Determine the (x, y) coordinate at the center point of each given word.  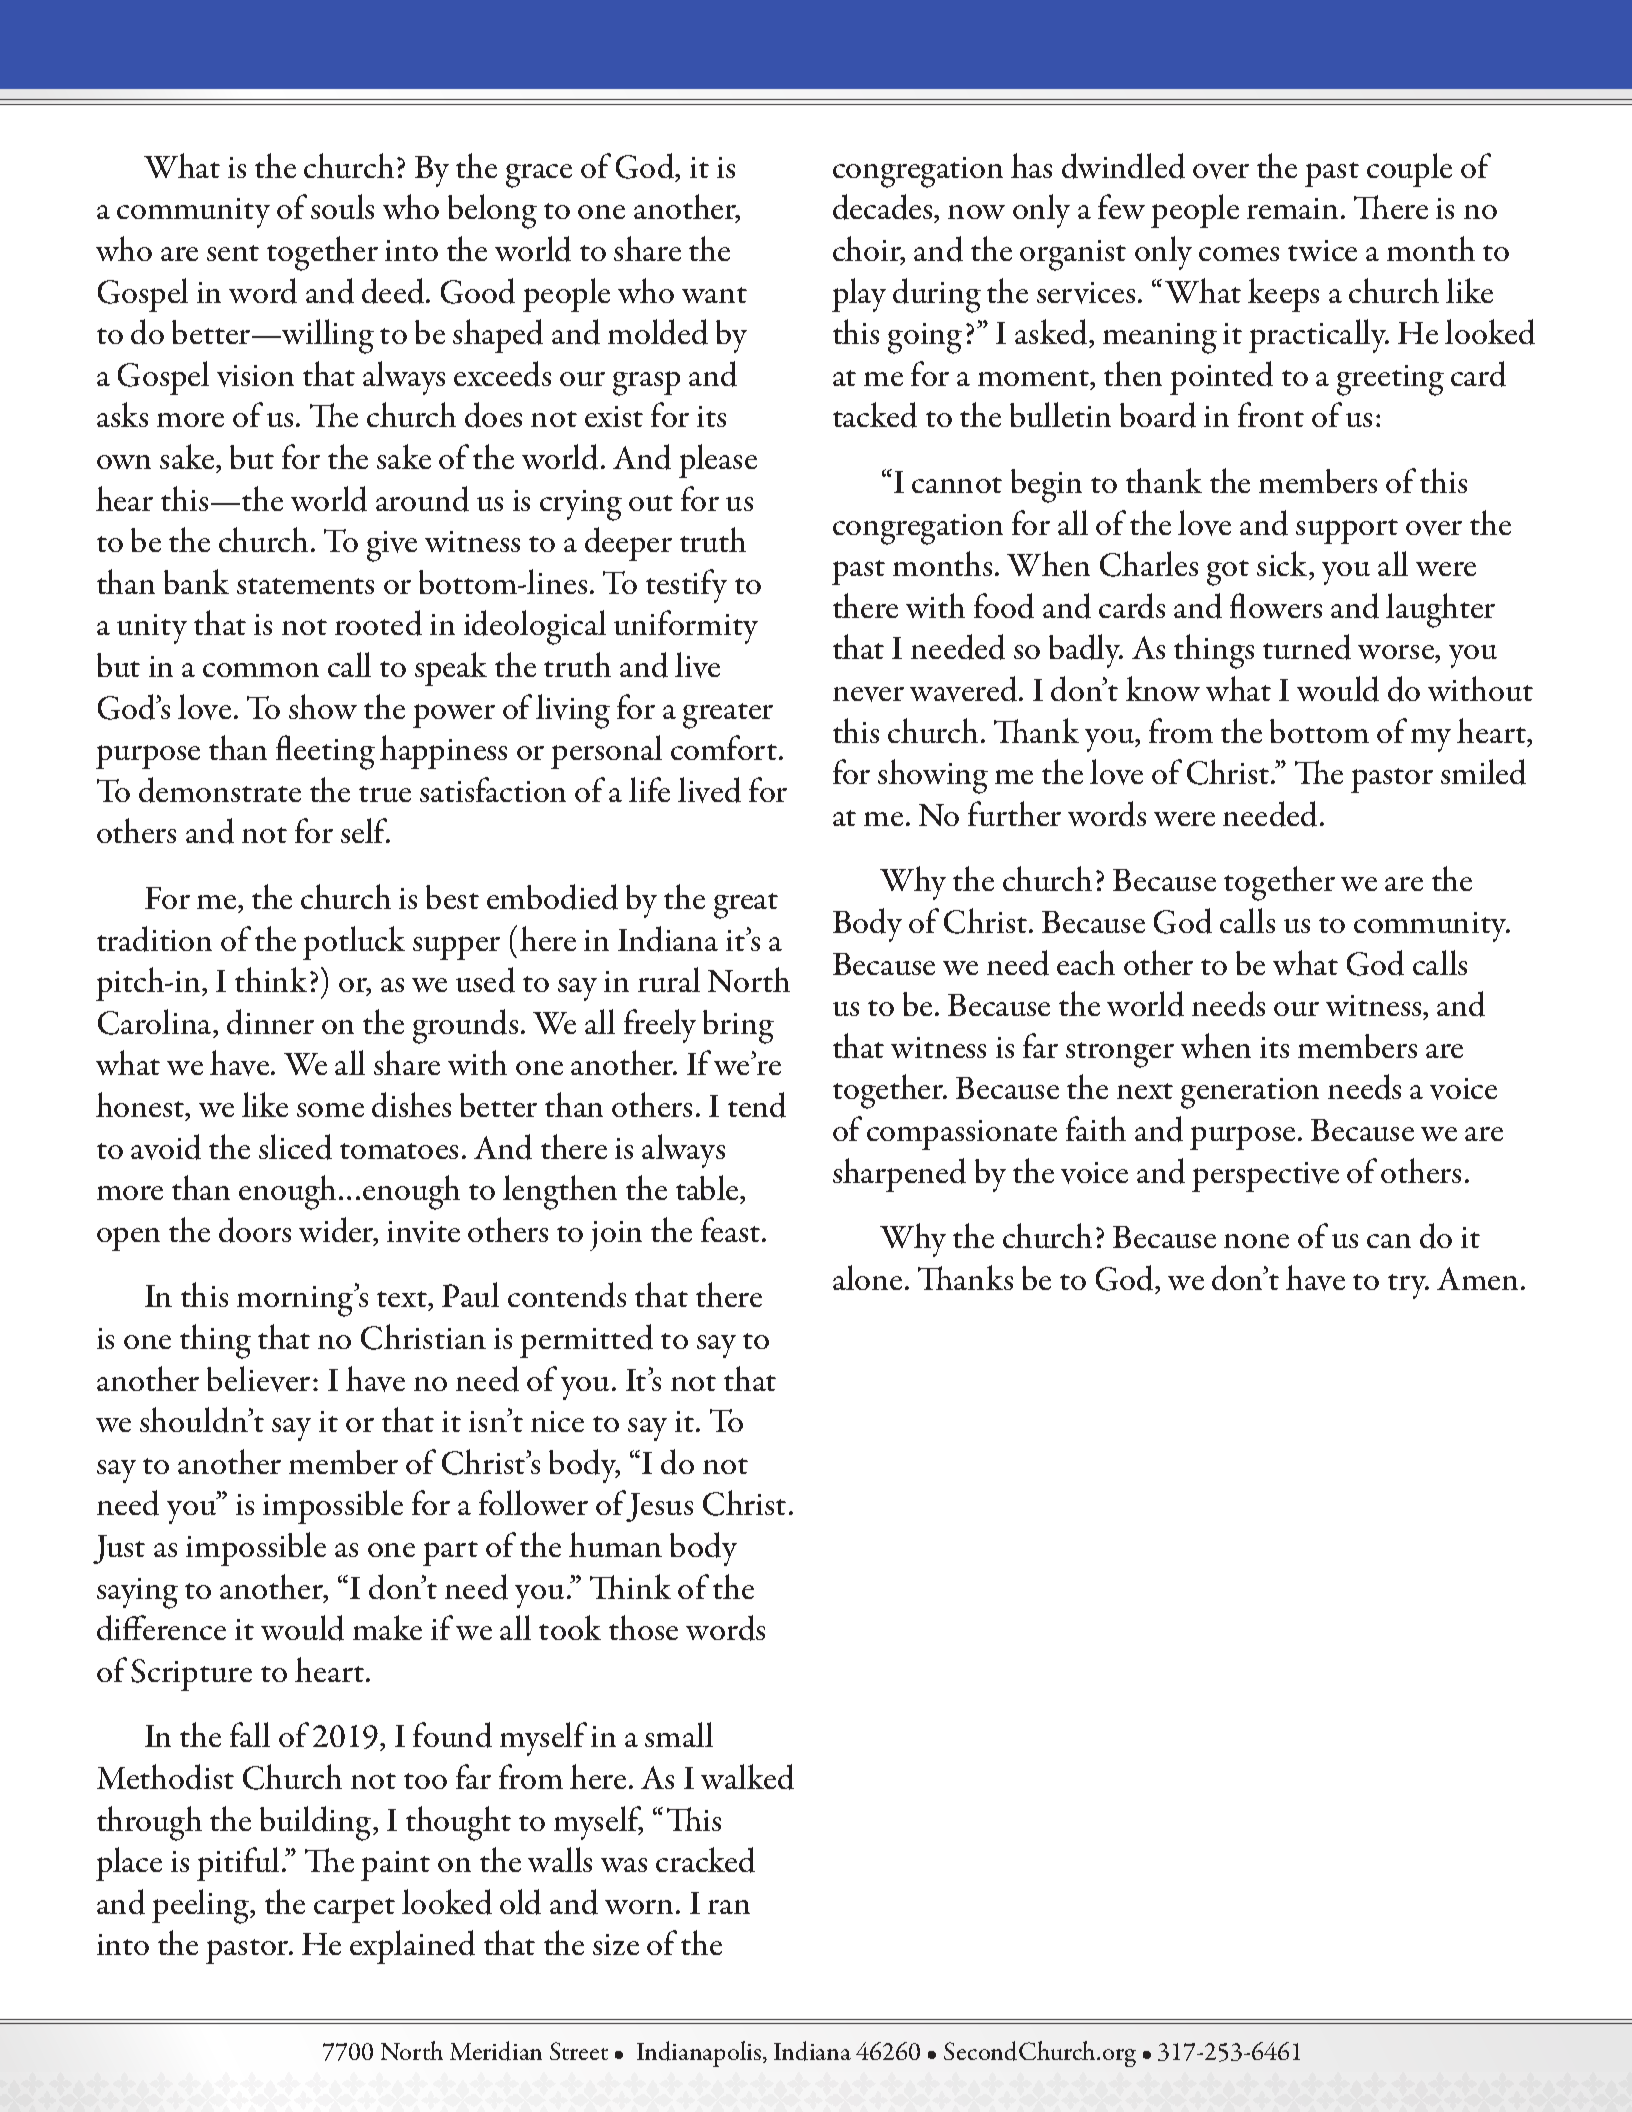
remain (1292, 208)
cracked (705, 1860)
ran (729, 1907)
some (330, 1110)
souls (342, 206)
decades (884, 208)
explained (412, 1947)
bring (738, 1027)
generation (1250, 1093)
